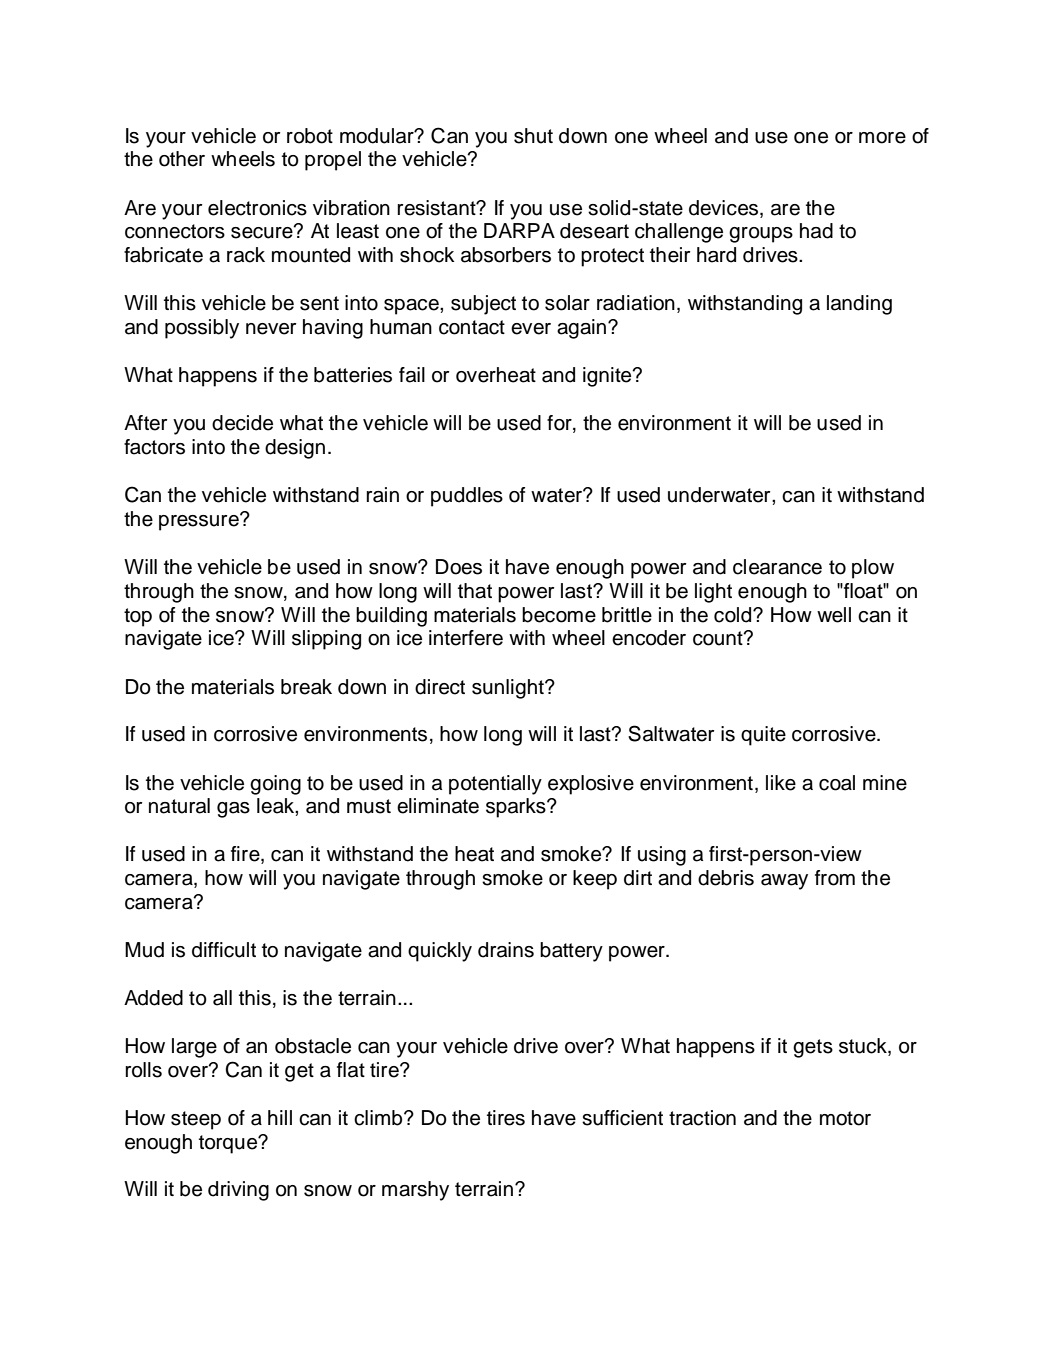 This screenshot has width=1057, height=1367. What do you see at coordinates (238, 1191) in the screenshot?
I see `driving` at bounding box center [238, 1191].
